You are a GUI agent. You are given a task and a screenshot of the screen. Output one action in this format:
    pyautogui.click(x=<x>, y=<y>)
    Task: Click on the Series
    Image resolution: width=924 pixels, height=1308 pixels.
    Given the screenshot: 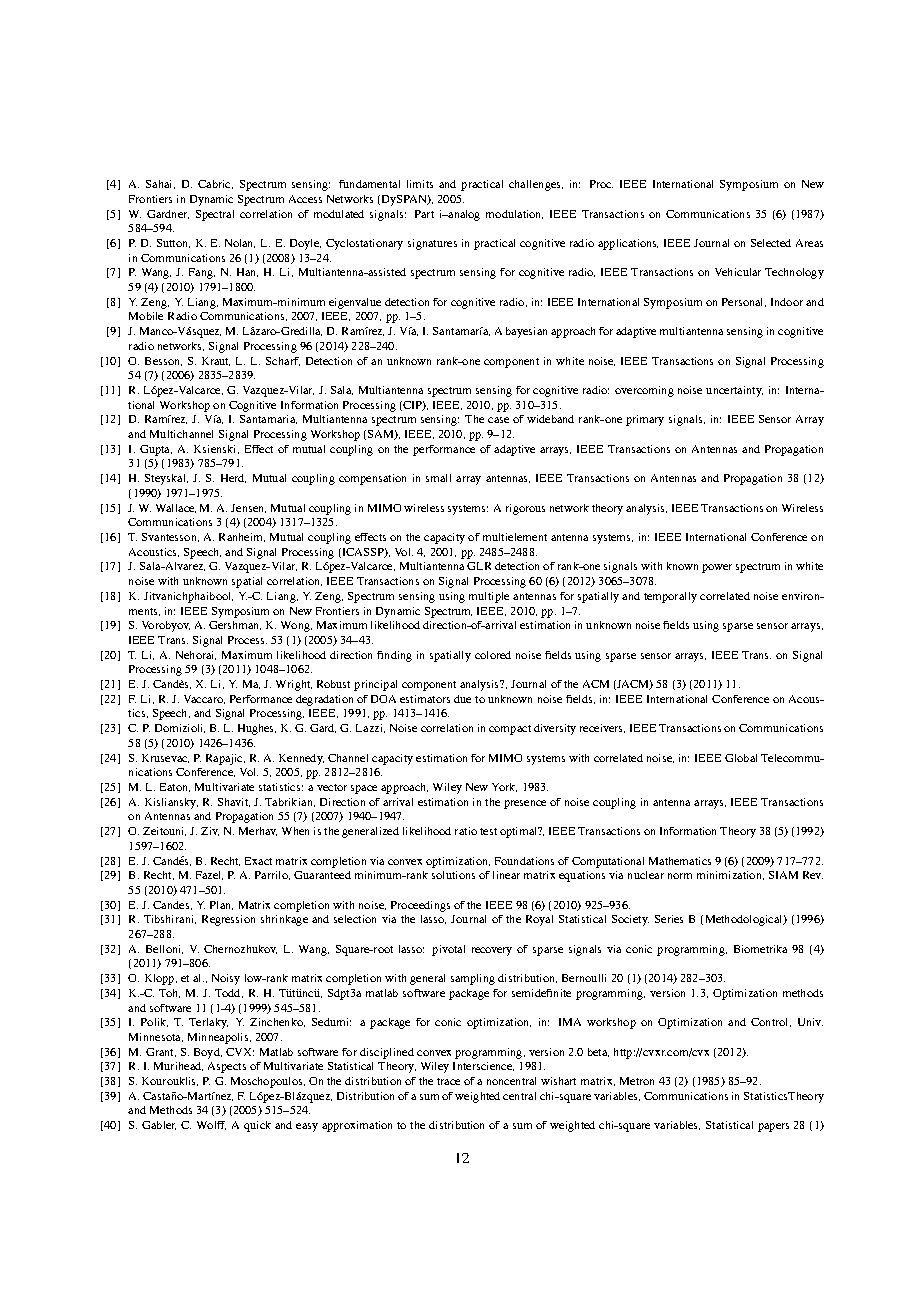 What is the action you would take?
    pyautogui.click(x=669, y=919)
